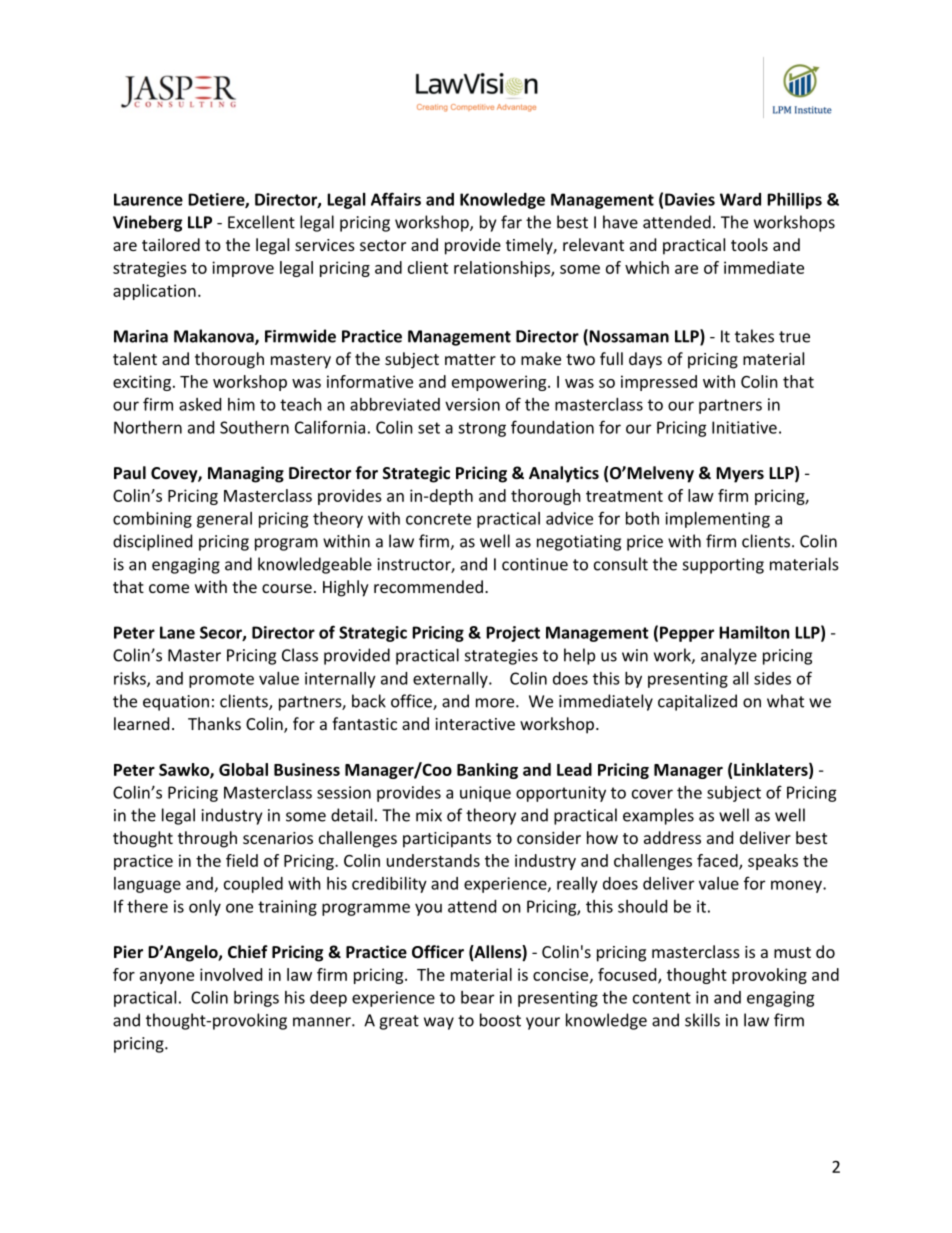 This page has height=1233, width=952. Describe the element at coordinates (231, 974) in the page. I see `involved` at that location.
